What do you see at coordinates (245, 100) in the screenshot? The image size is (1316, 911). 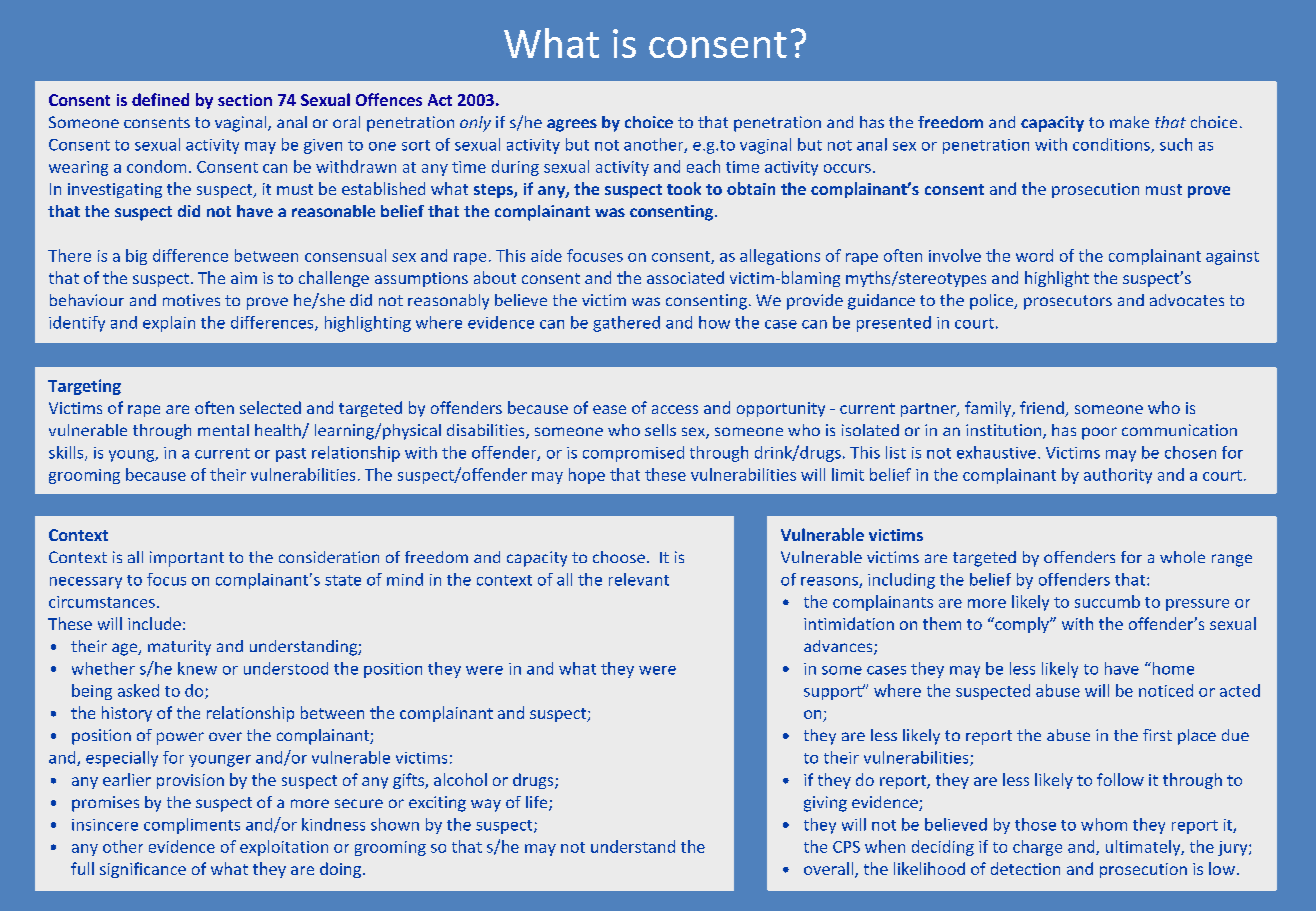 I see `section` at bounding box center [245, 100].
